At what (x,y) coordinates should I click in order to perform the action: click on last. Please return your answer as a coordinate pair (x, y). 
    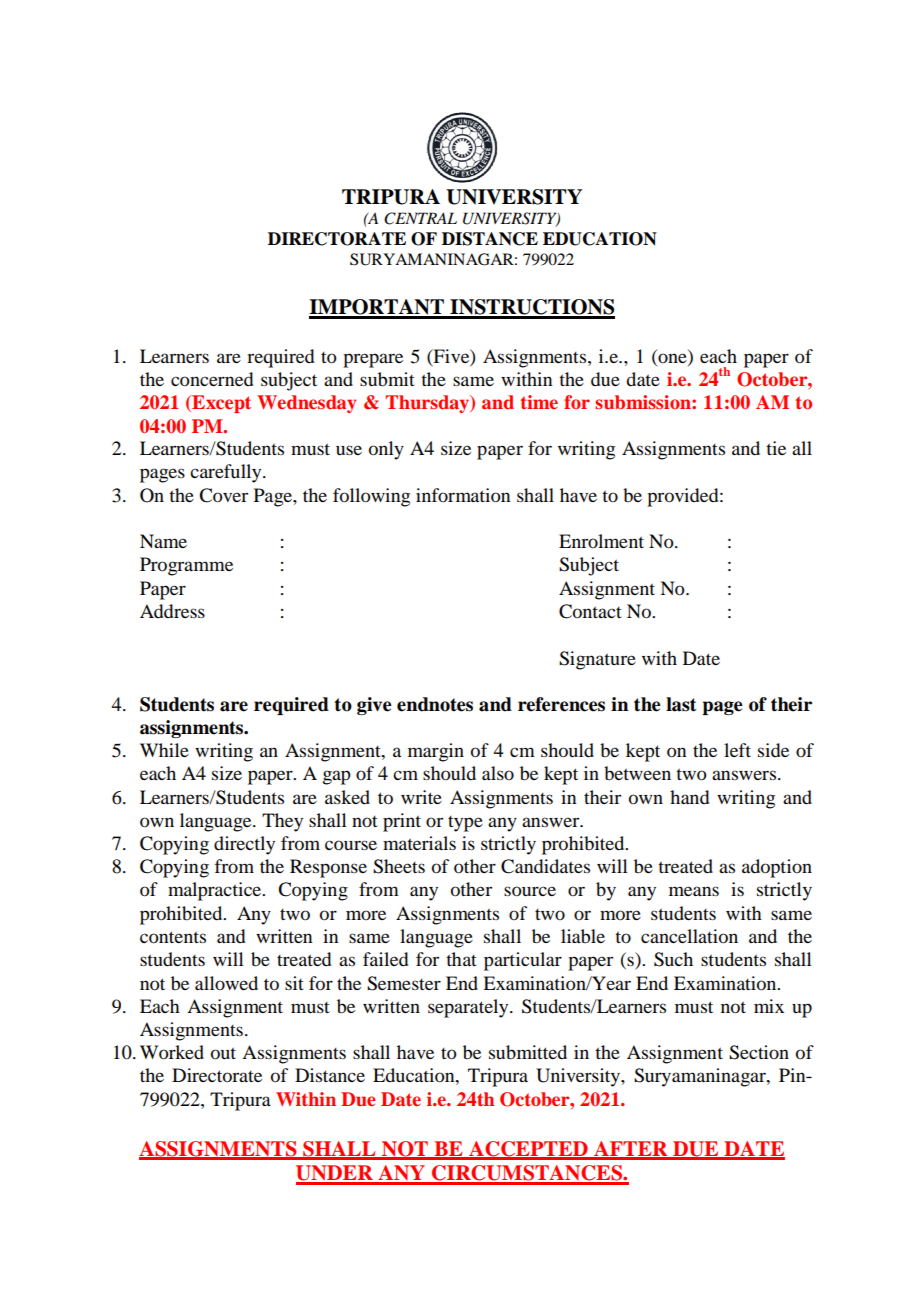
    Looking at the image, I should click on (681, 704).
